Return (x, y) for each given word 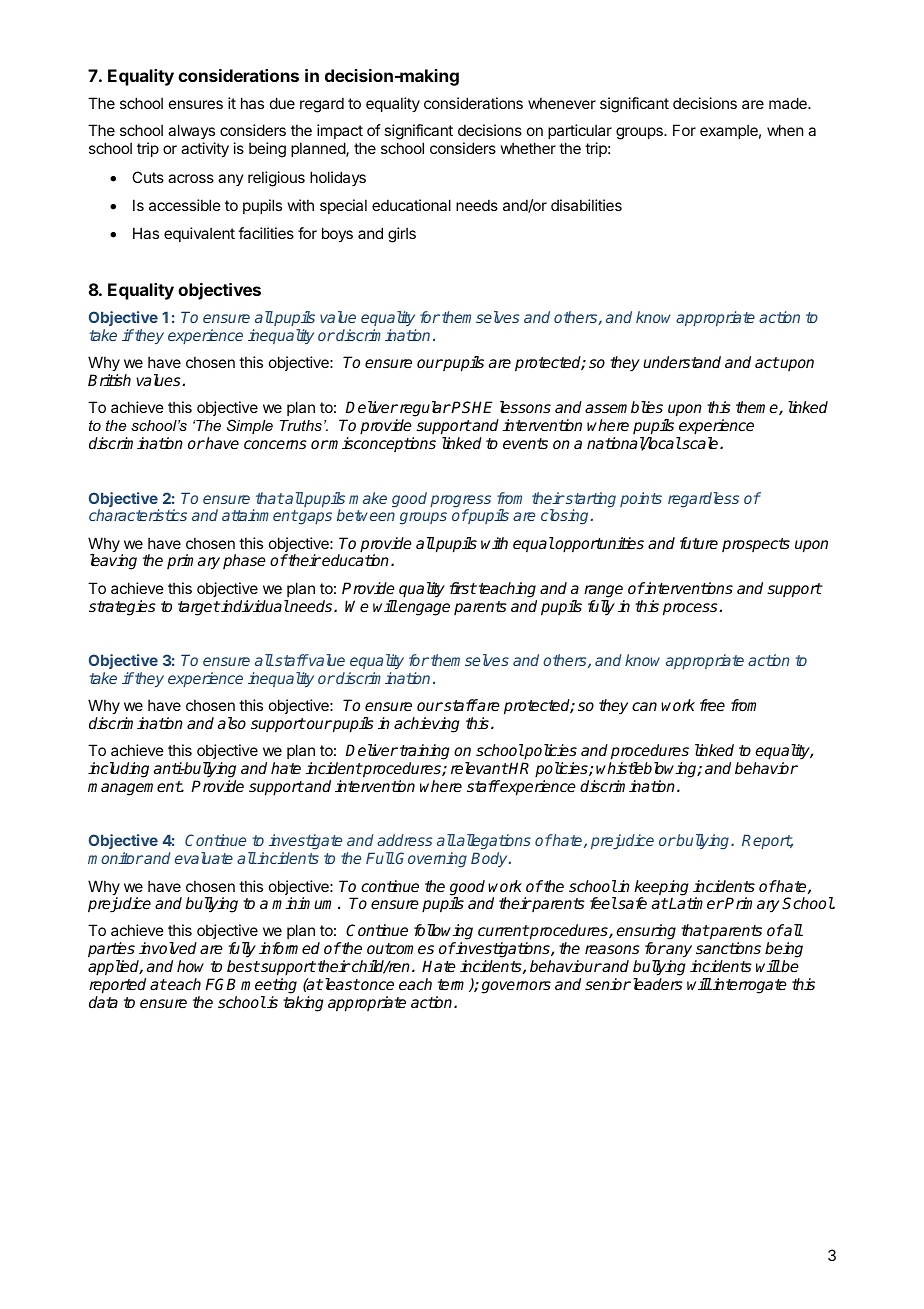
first (463, 588)
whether (528, 148)
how (190, 966)
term (454, 985)
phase (244, 561)
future (699, 543)
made (789, 103)
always (191, 133)
